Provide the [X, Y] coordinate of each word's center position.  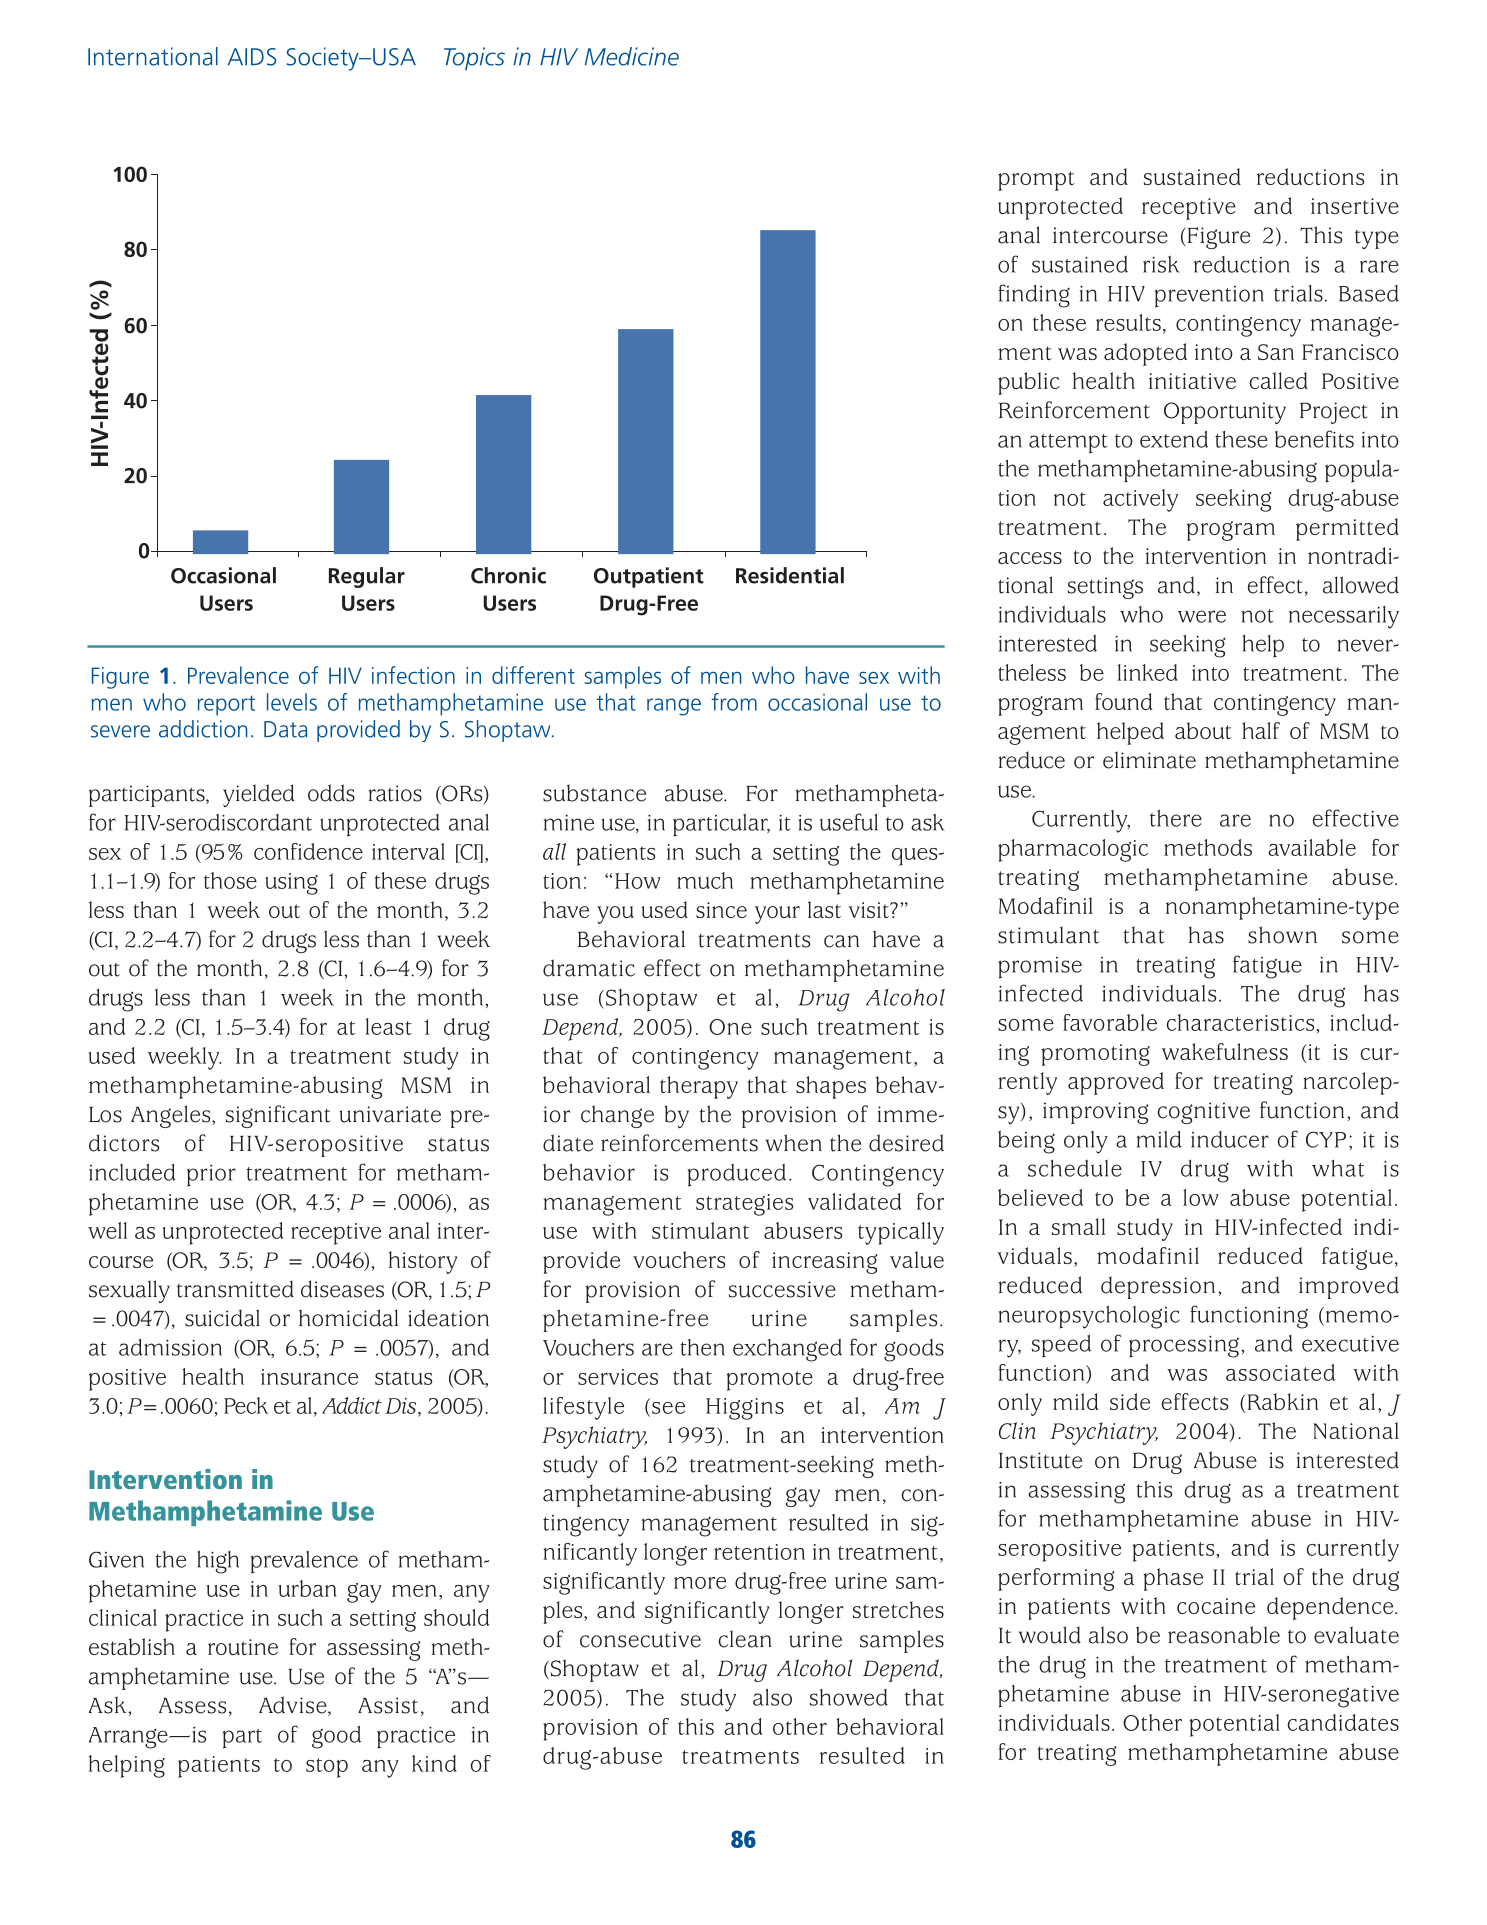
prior [211, 1176]
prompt [1036, 181]
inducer [1230, 1139]
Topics [474, 59]
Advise [294, 1706]
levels [292, 702]
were [1202, 616]
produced [737, 1175]
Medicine [632, 56]
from [734, 702]
